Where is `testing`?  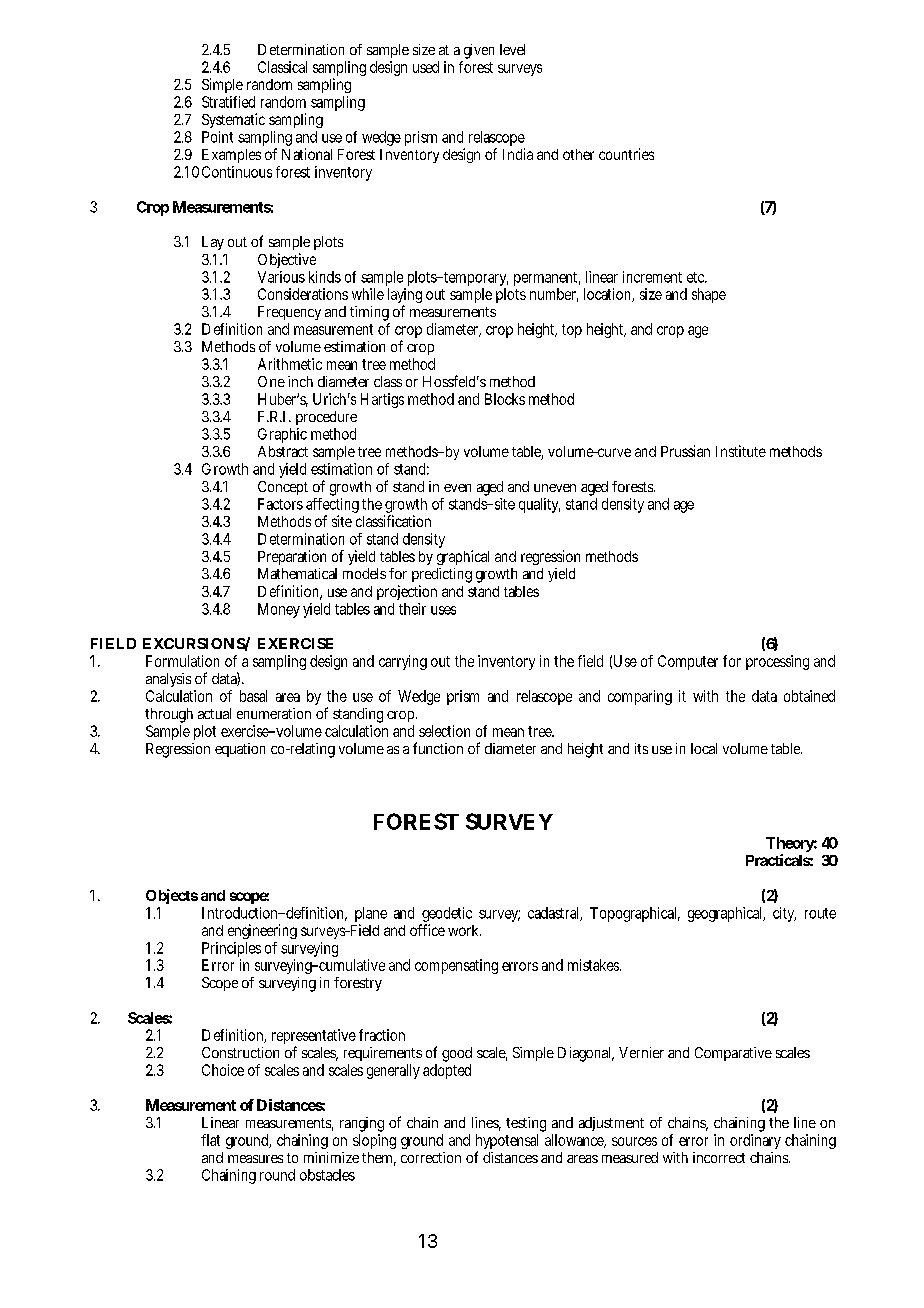 testing is located at coordinates (526, 1126).
